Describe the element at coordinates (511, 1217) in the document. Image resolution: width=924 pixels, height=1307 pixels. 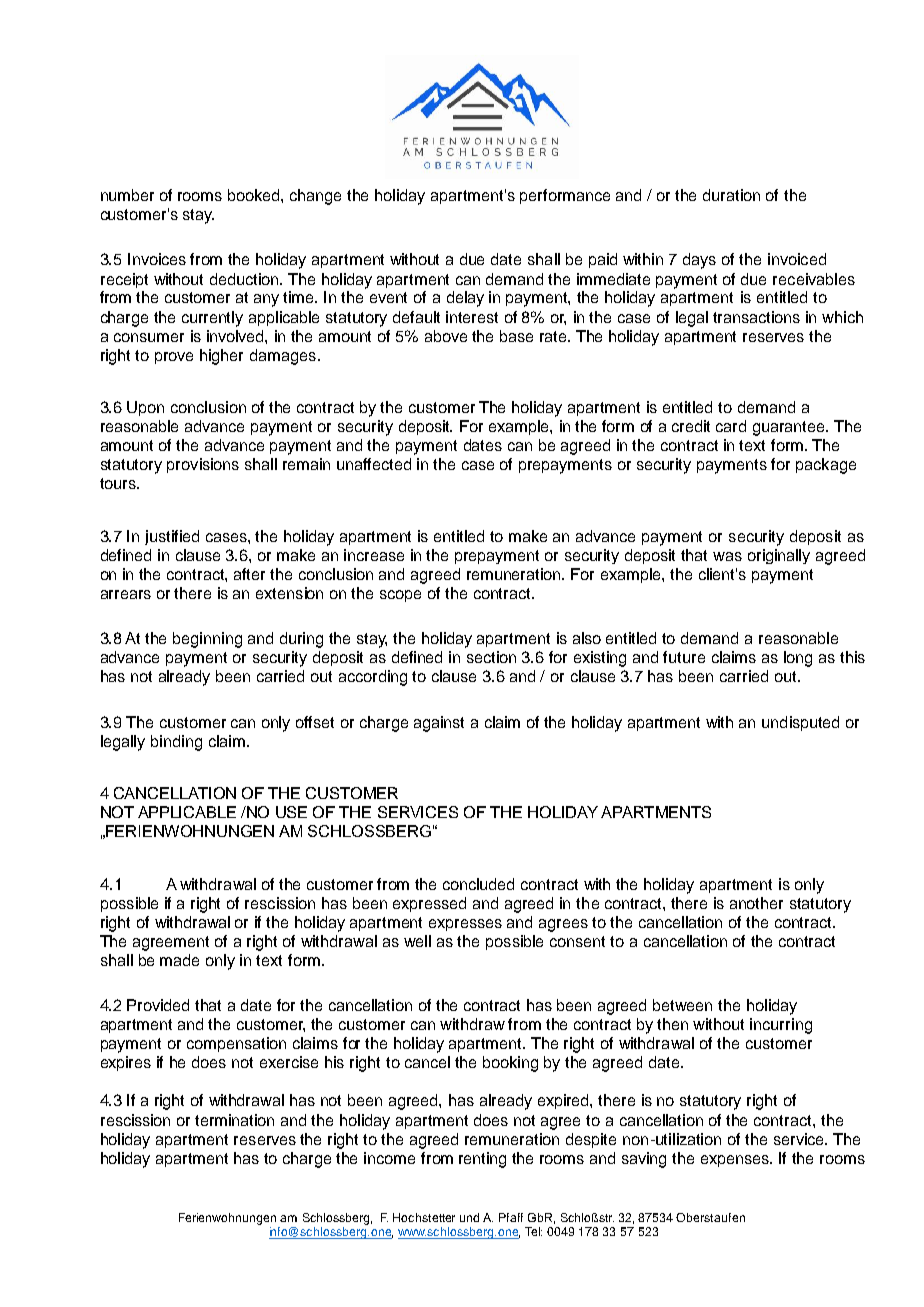
I see `Pfaff` at that location.
